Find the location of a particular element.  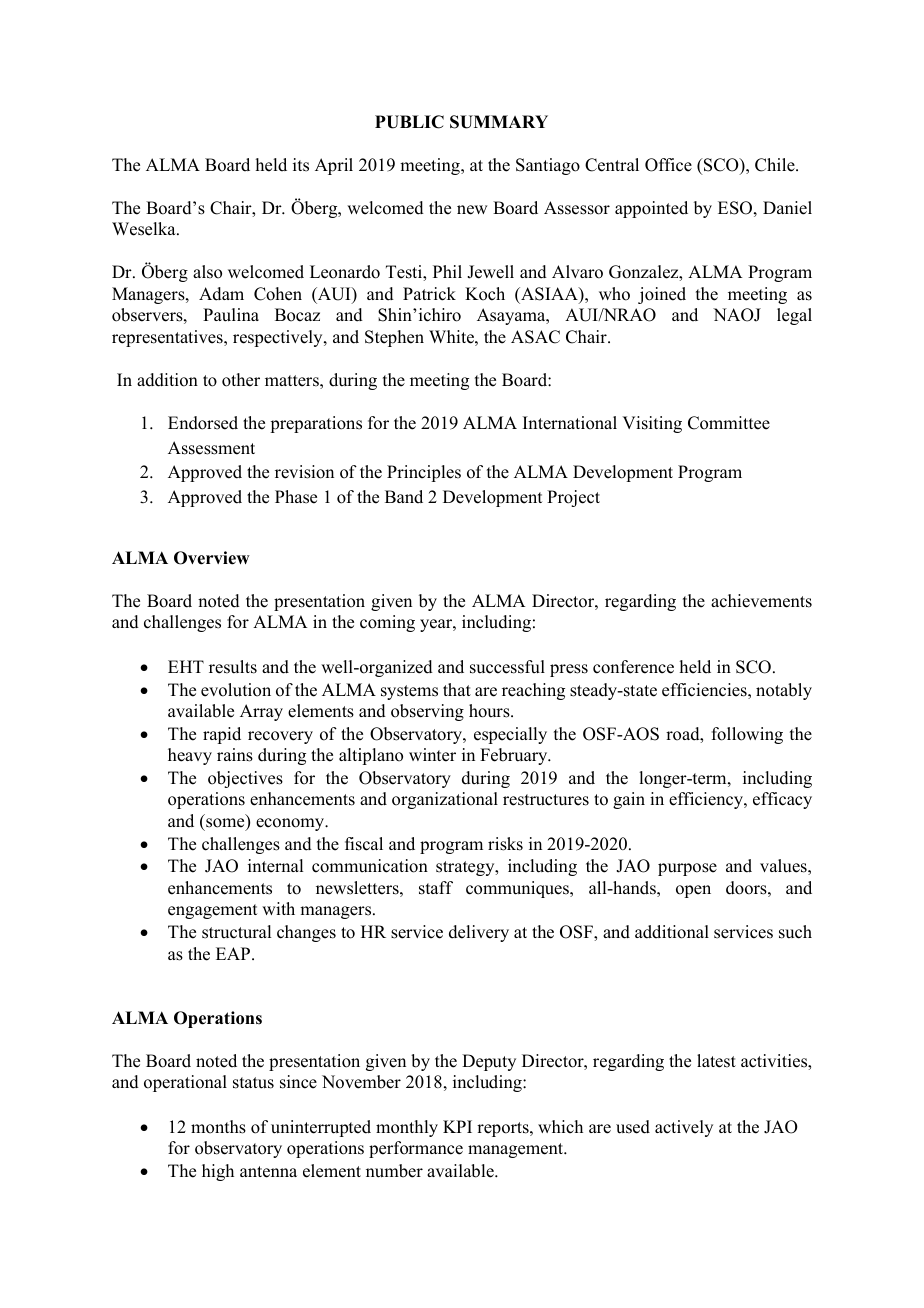

some is located at coordinates (226, 824).
